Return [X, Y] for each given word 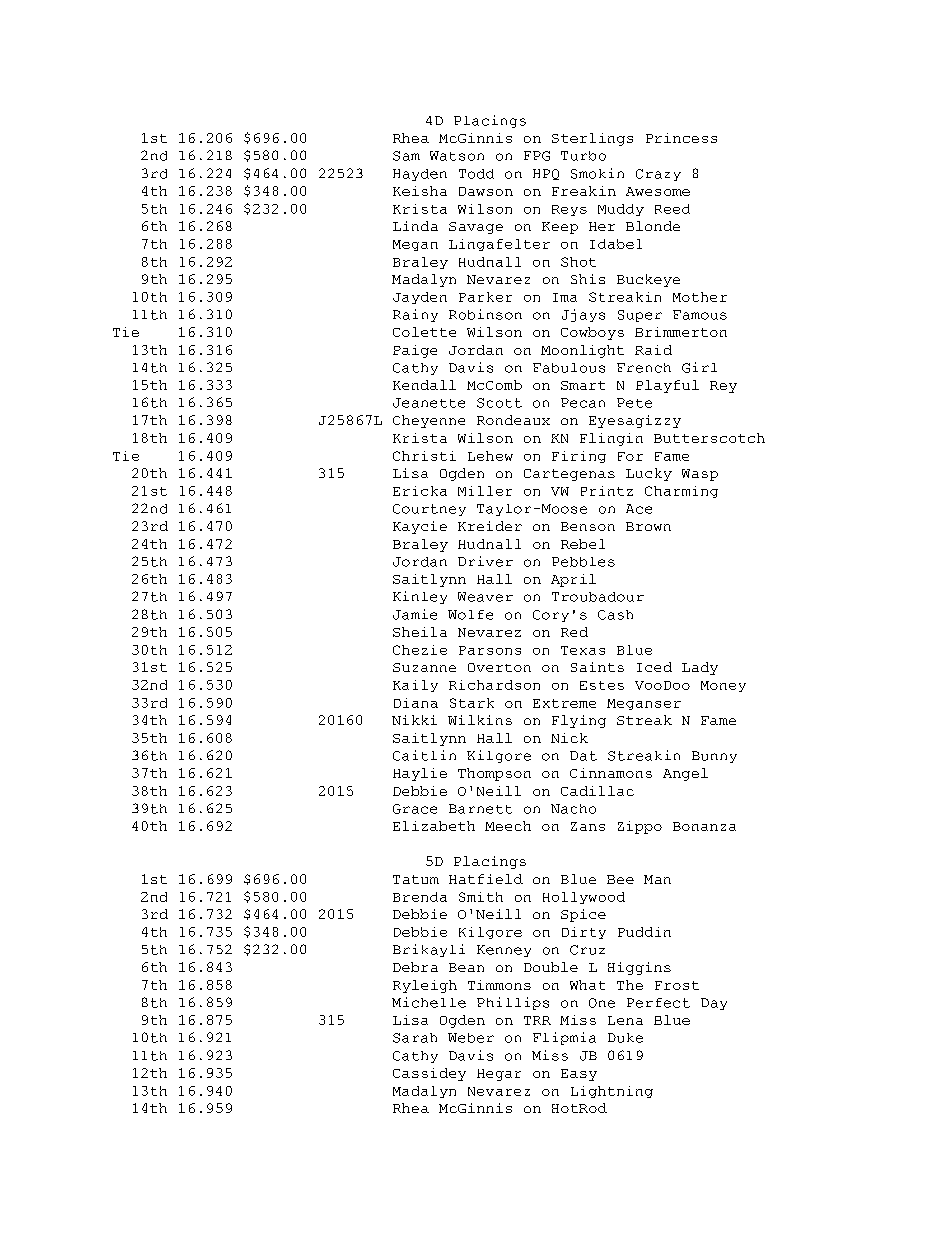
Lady [700, 668]
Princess [681, 138]
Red [574, 632]
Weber [471, 1038]
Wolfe [470, 615]
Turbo [583, 156]
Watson [457, 156]
